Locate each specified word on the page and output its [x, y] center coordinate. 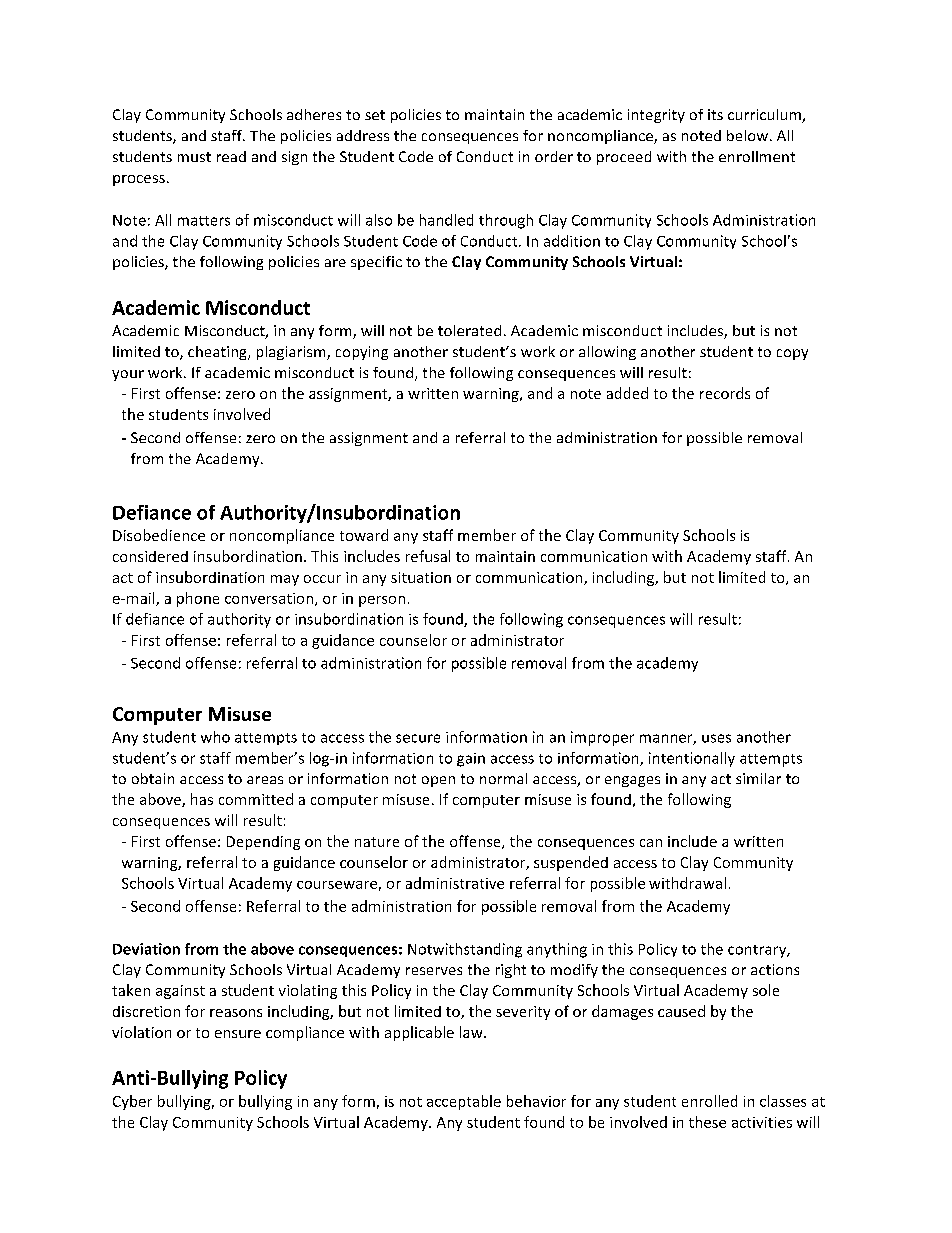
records [725, 393]
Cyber [132, 1102]
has [202, 799]
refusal [428, 556]
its [715, 114]
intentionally [692, 759]
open [438, 781]
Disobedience [159, 535]
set [375, 115]
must [194, 157]
